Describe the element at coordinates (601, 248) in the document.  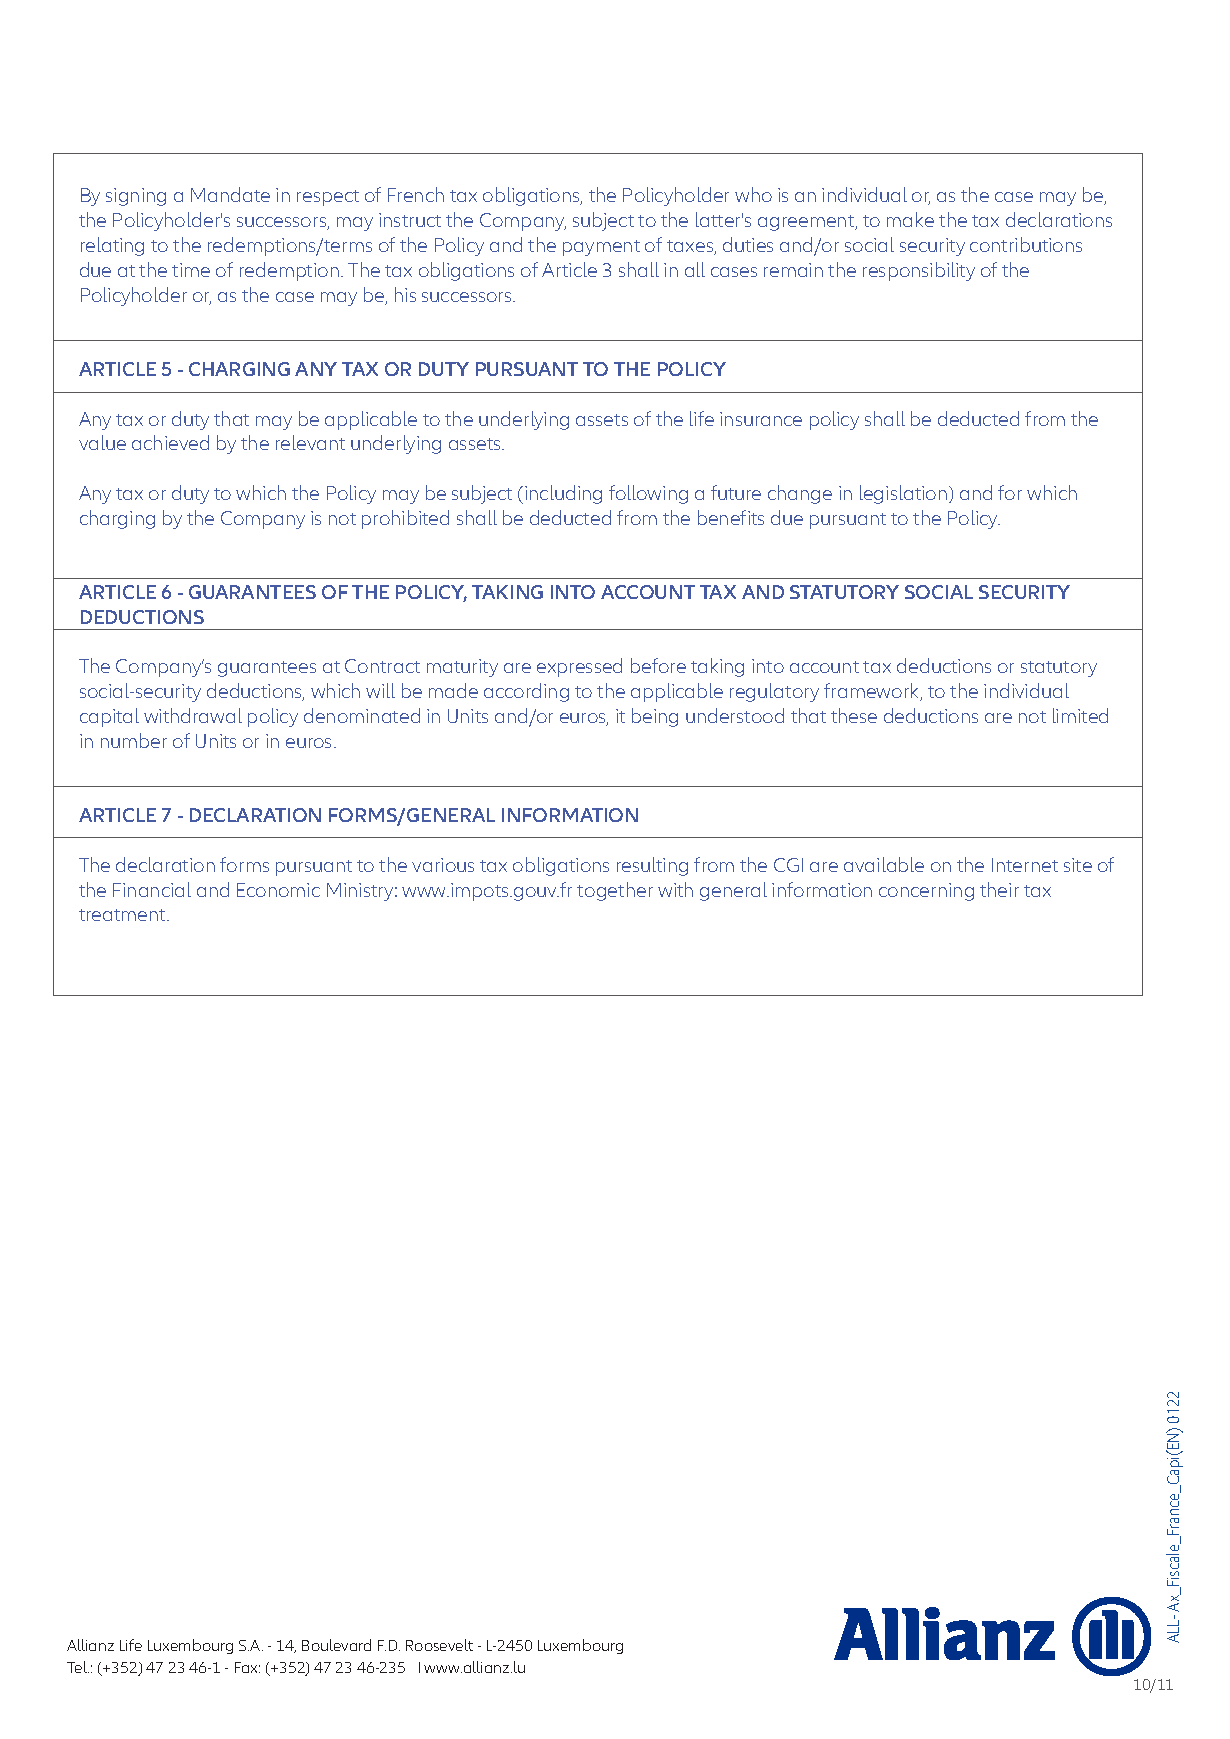
I see `payment` at that location.
